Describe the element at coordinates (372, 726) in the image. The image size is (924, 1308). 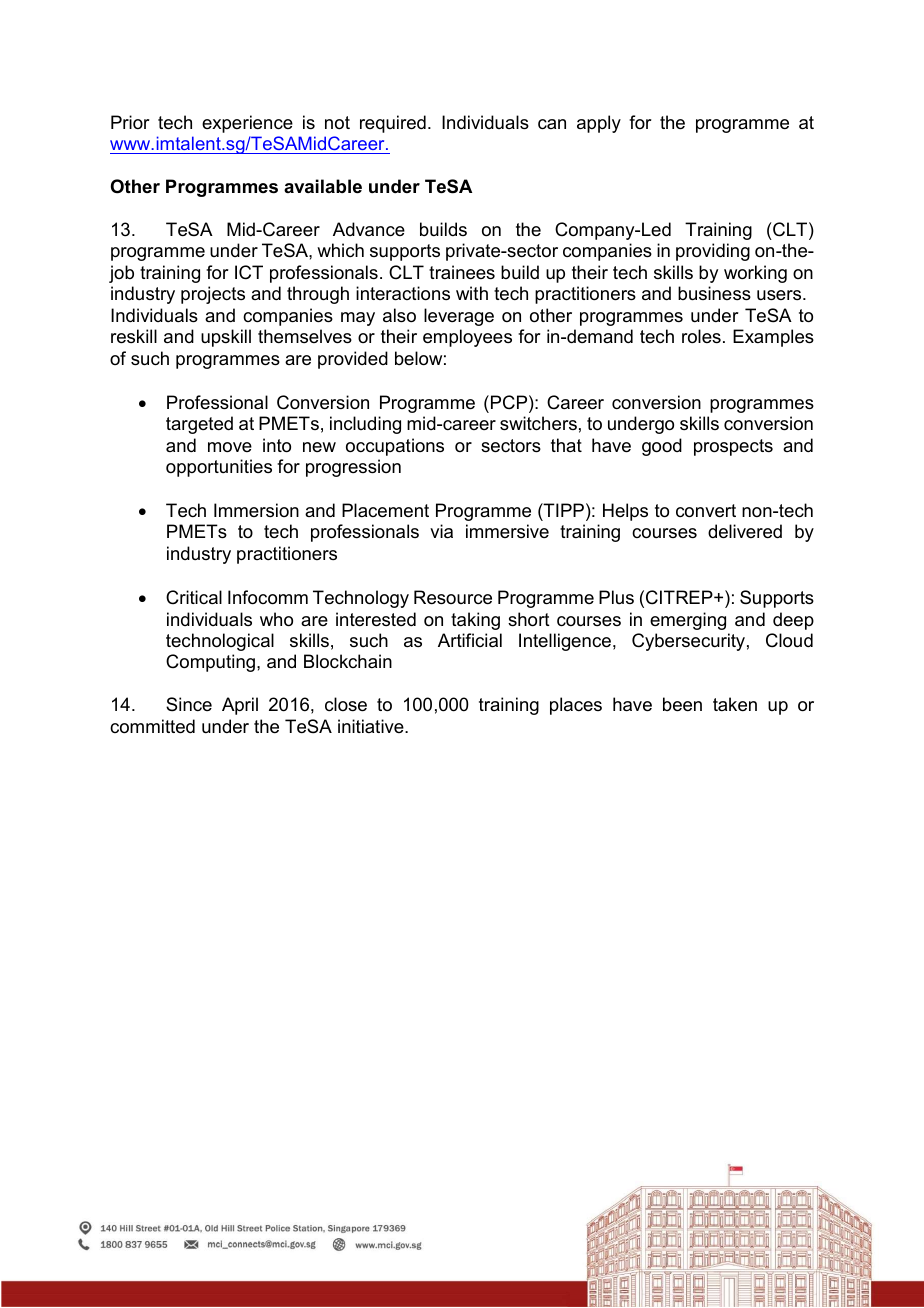
I see `initiative` at that location.
